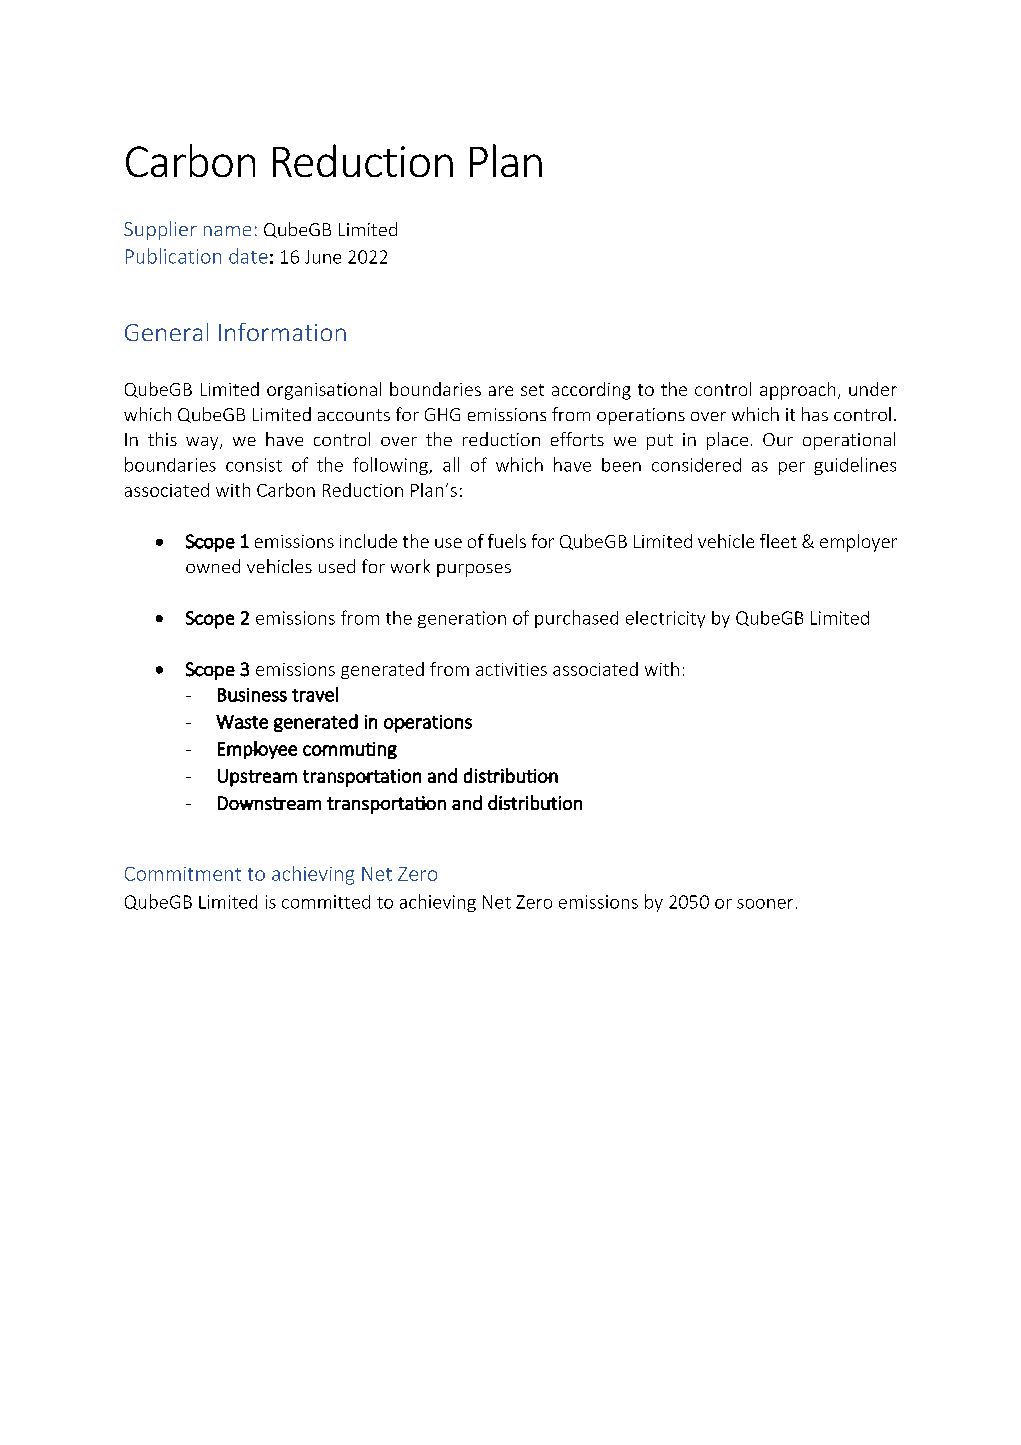  Describe the element at coordinates (511, 669) in the screenshot. I see `activities` at that location.
